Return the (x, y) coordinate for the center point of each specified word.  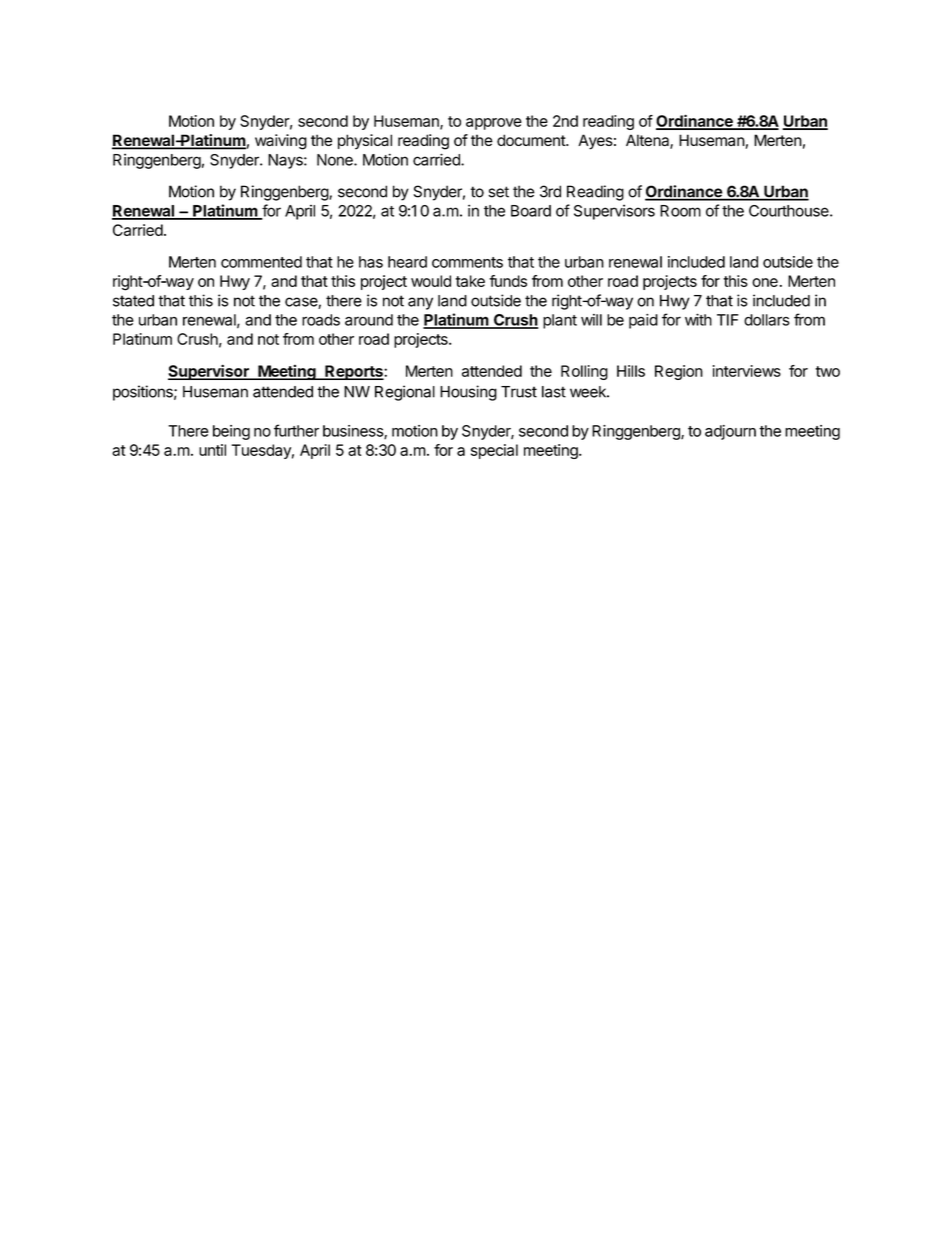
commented (261, 262)
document (532, 140)
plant (560, 321)
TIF (728, 320)
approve (494, 124)
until (212, 450)
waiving (281, 142)
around (369, 320)
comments (467, 262)
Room (680, 211)
